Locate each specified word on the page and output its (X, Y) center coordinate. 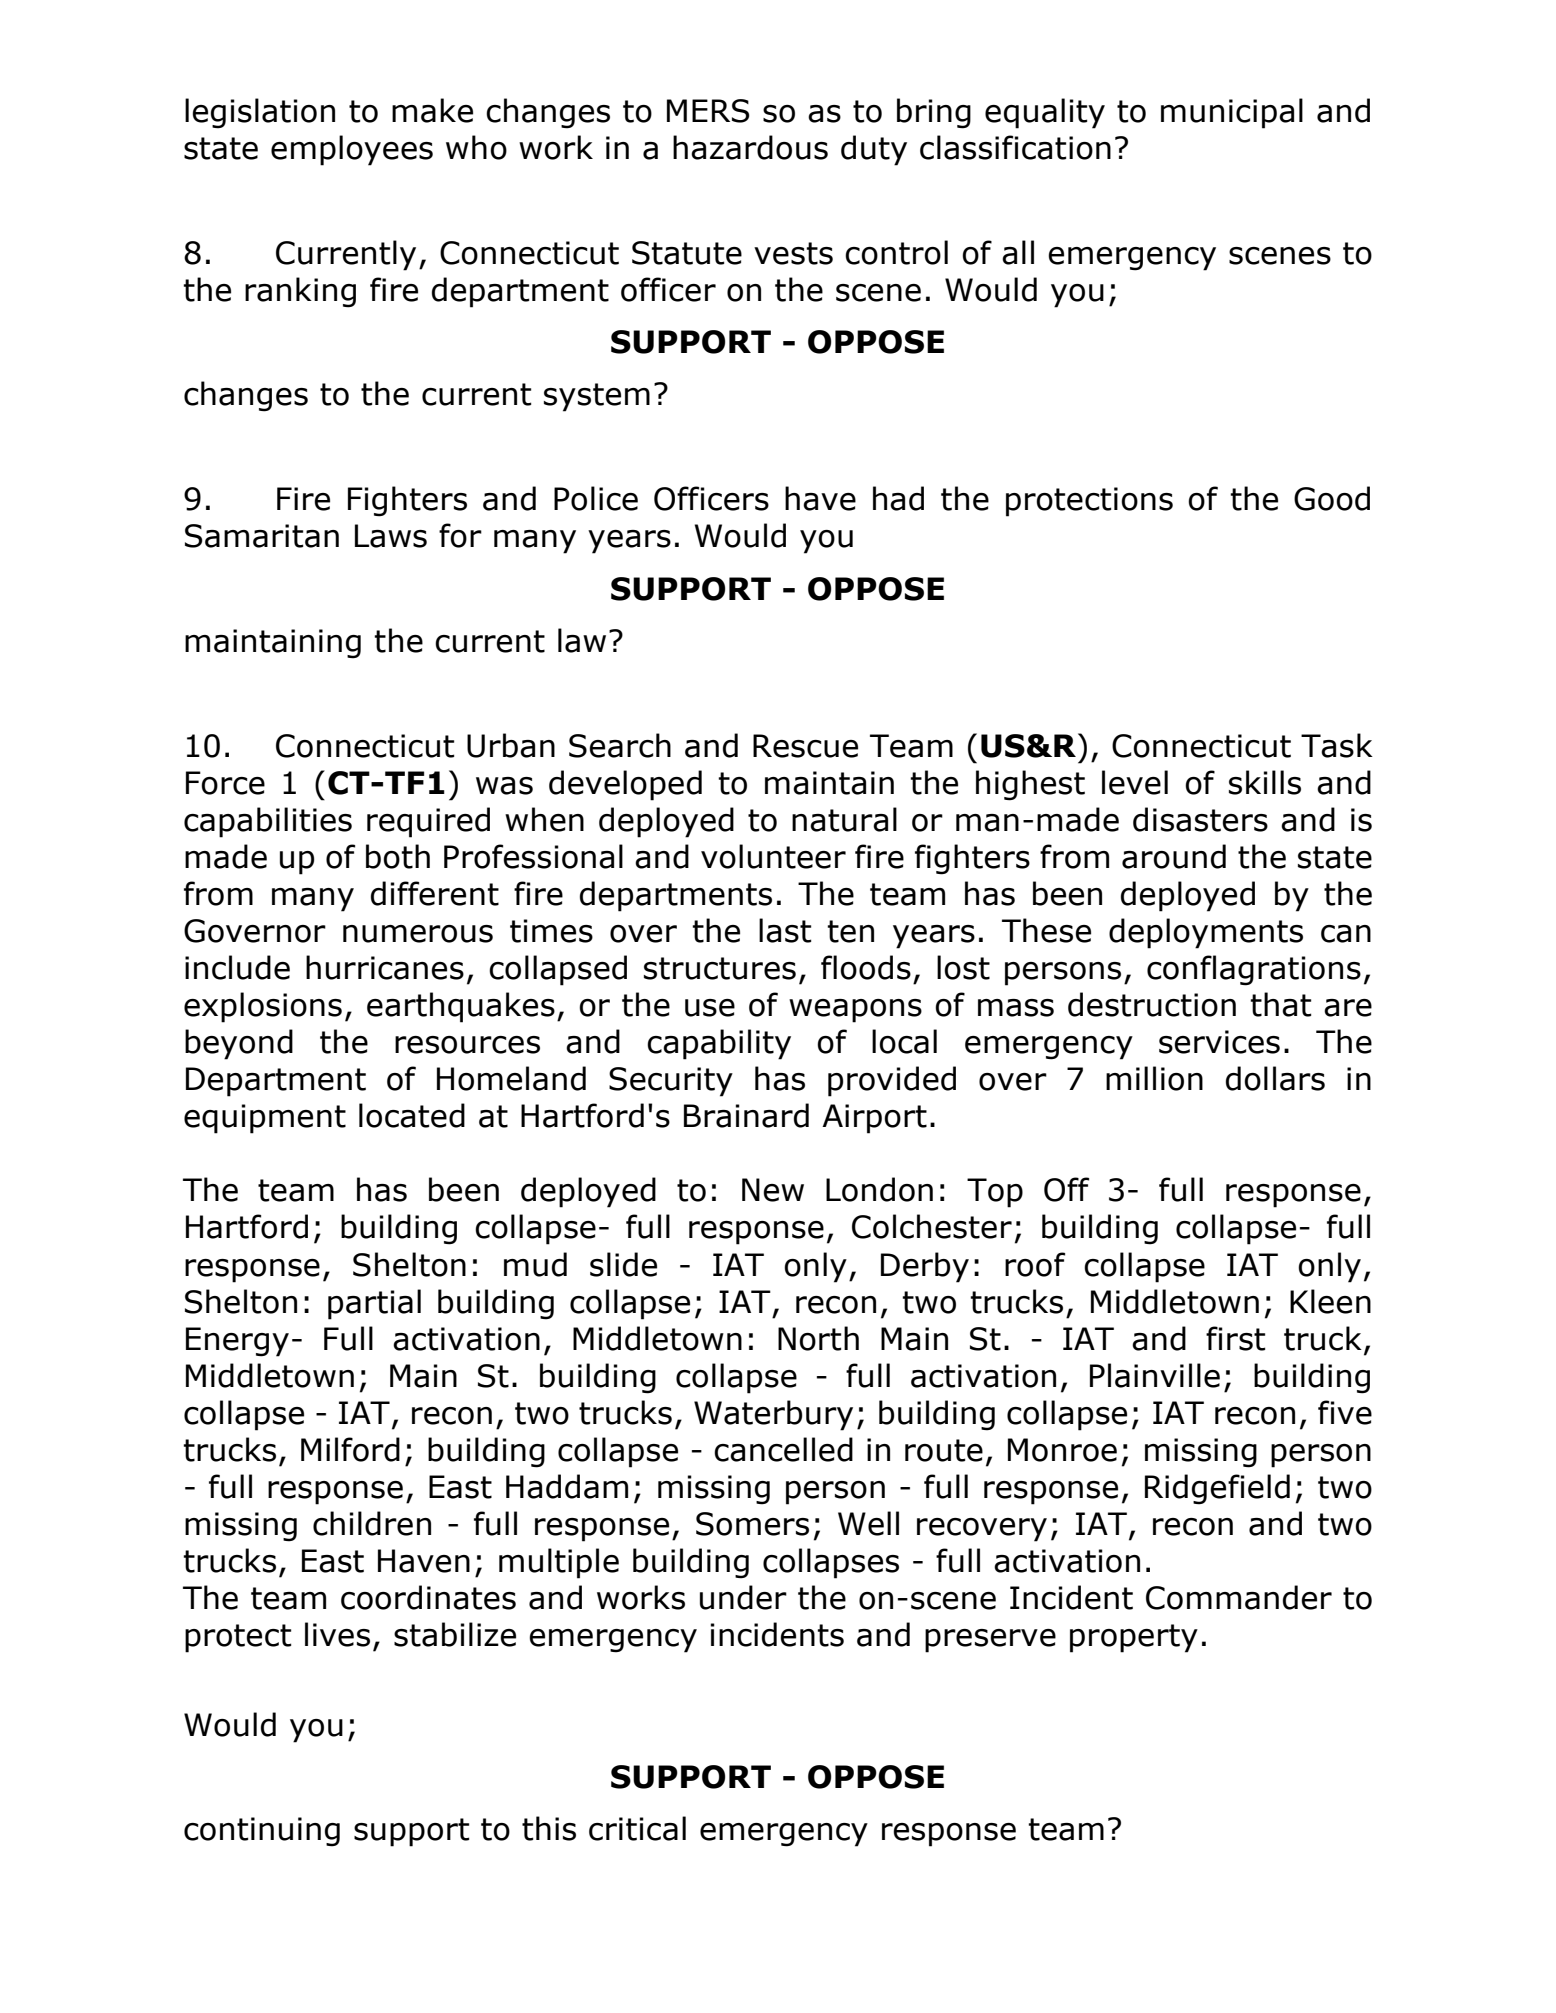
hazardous (750, 147)
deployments (1206, 933)
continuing (262, 1832)
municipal (1232, 113)
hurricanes (385, 967)
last (785, 930)
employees (352, 150)
